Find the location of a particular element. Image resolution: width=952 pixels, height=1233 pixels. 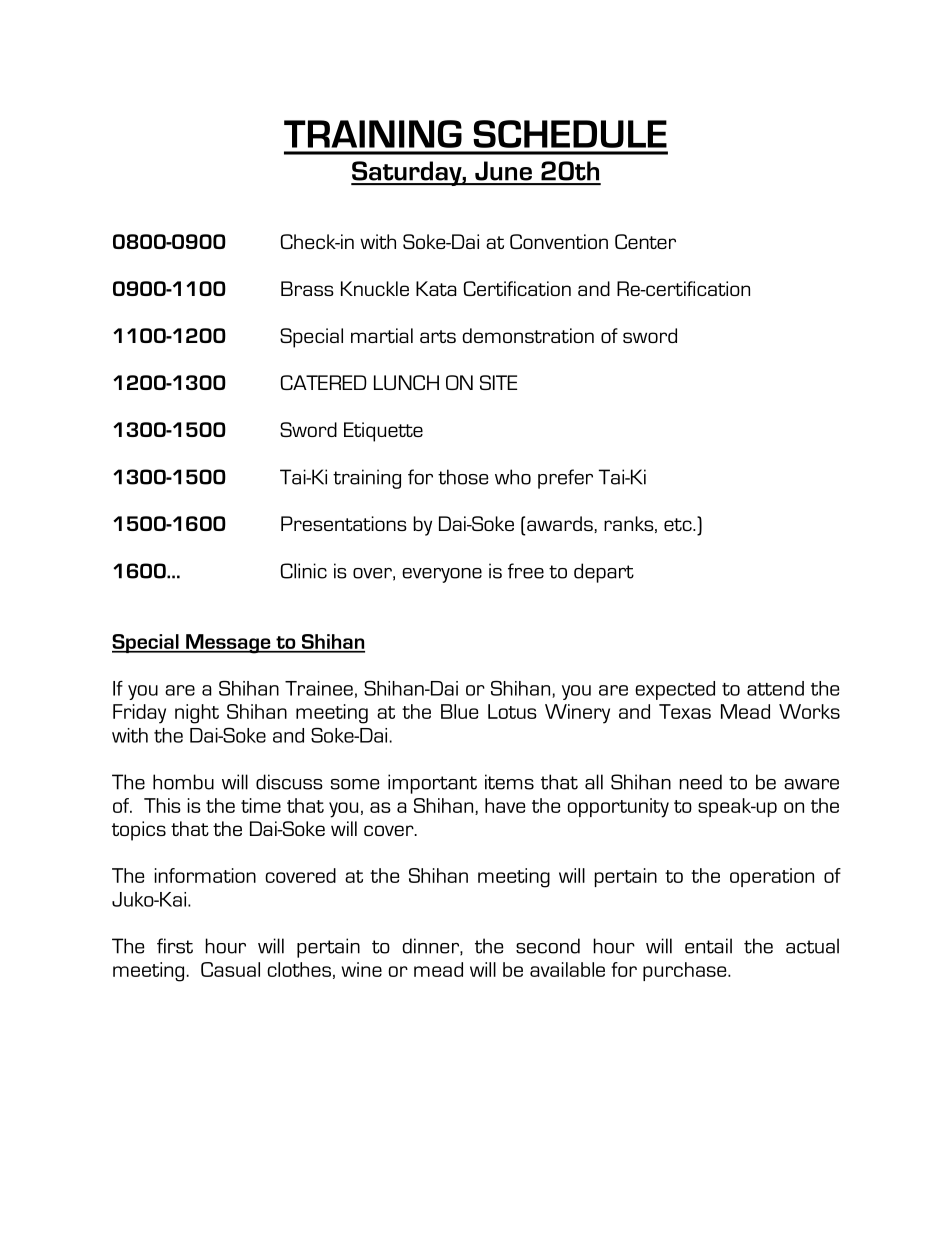

entail is located at coordinates (708, 946).
